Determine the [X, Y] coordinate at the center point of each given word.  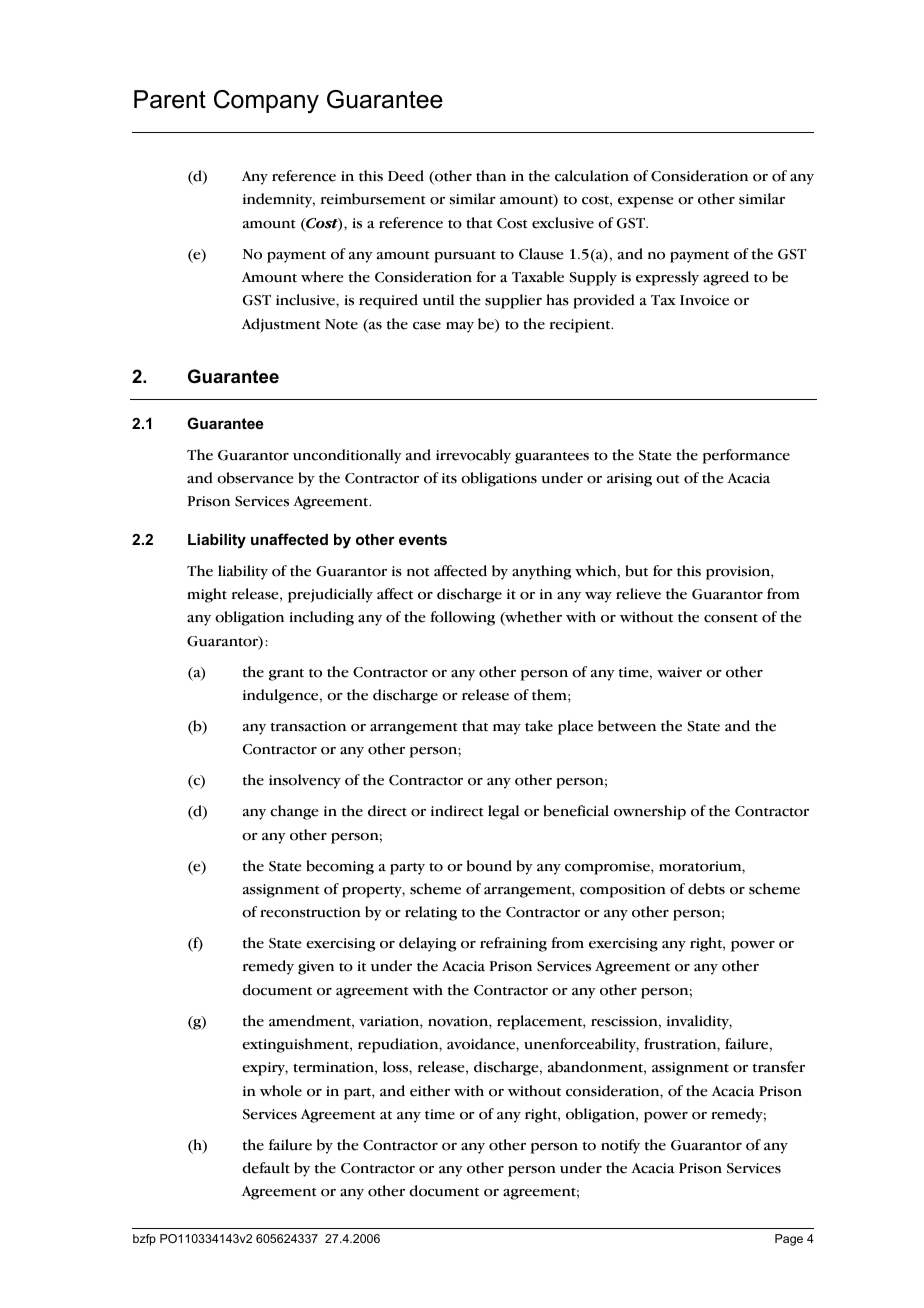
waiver [679, 672]
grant [286, 675]
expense [645, 202]
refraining [513, 944]
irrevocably [473, 456]
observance [255, 478]
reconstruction [310, 912]
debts [706, 889]
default [266, 1168]
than [491, 176]
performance [746, 456]
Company [266, 102]
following [462, 618]
